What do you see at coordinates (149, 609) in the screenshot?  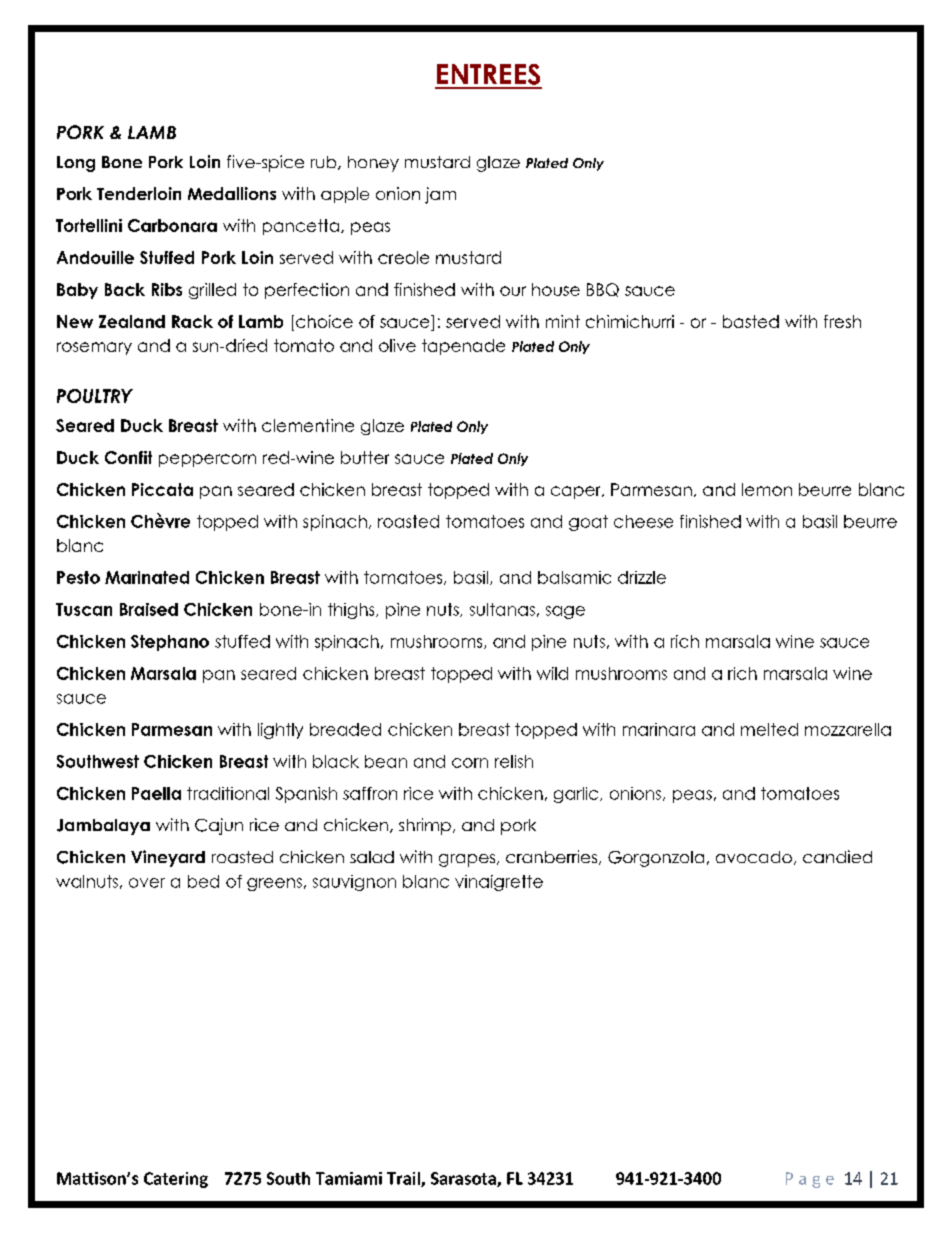 I see `Braised` at bounding box center [149, 609].
